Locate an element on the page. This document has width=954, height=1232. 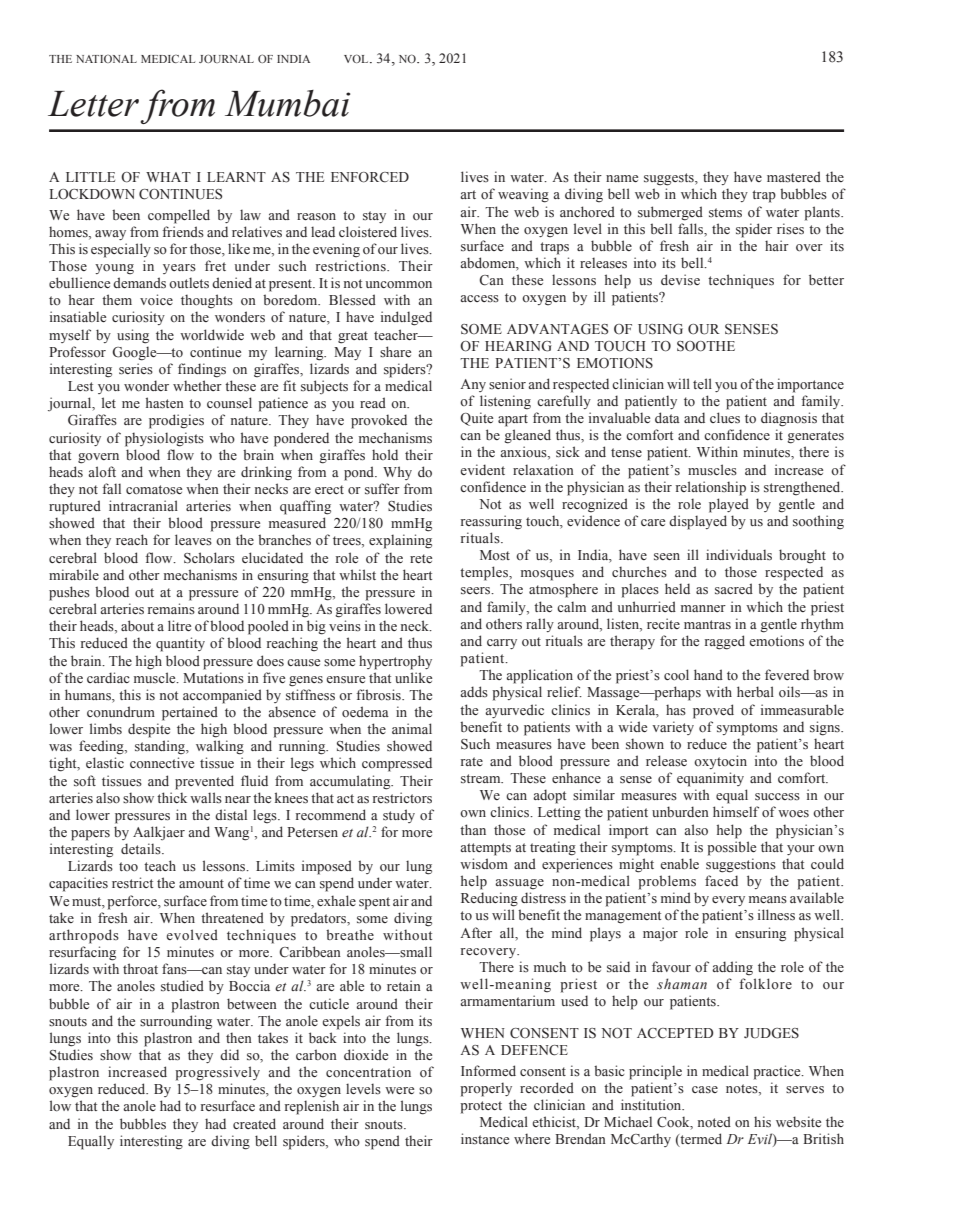
Letter is located at coordinates (93, 104).
